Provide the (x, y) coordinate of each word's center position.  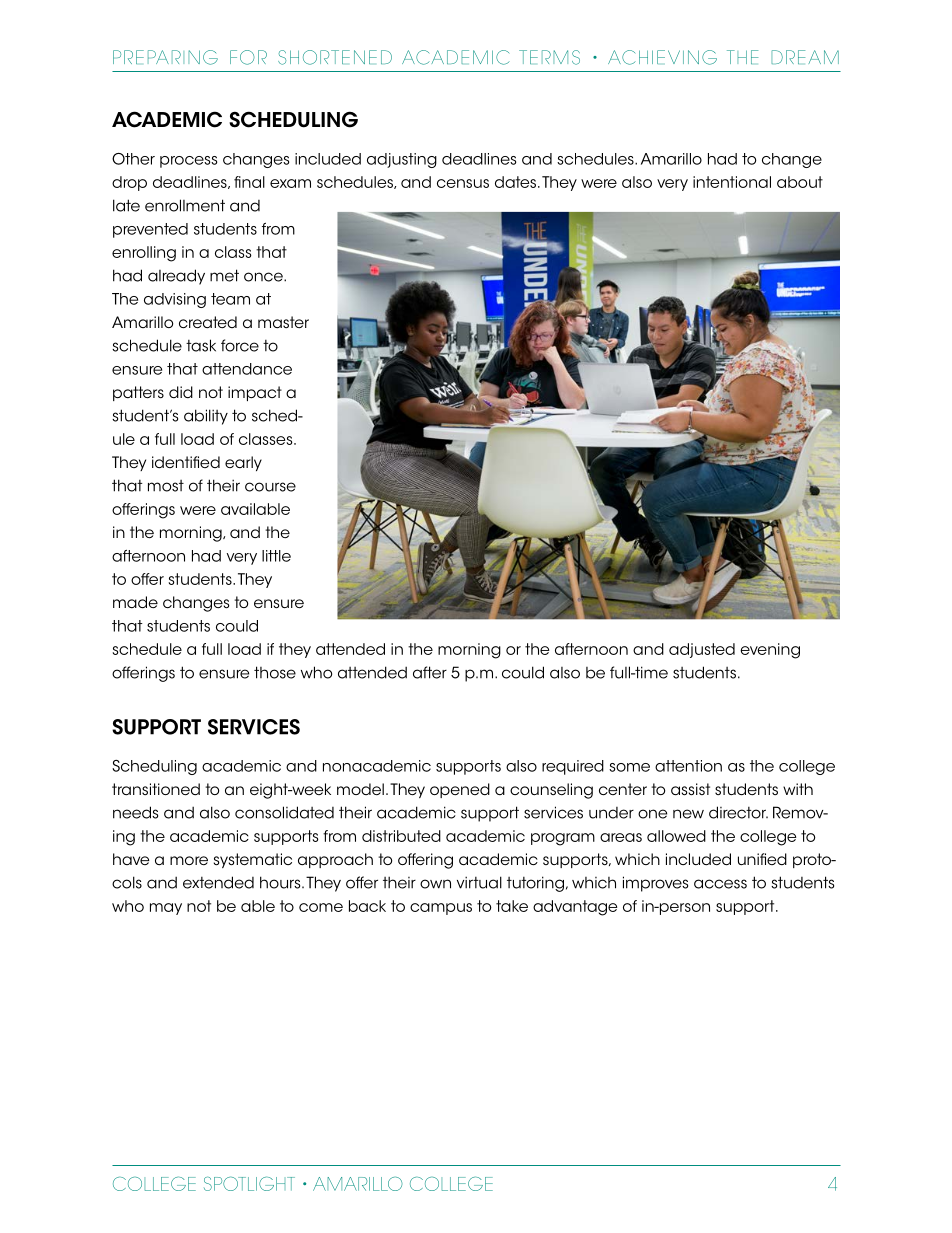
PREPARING (165, 57)
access (720, 884)
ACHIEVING (662, 57)
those (275, 672)
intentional (732, 182)
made (135, 602)
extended (218, 882)
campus (441, 909)
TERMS (549, 57)
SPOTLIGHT (249, 1183)
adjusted (702, 650)
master (283, 322)
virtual (479, 882)
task (201, 345)
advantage (575, 908)
